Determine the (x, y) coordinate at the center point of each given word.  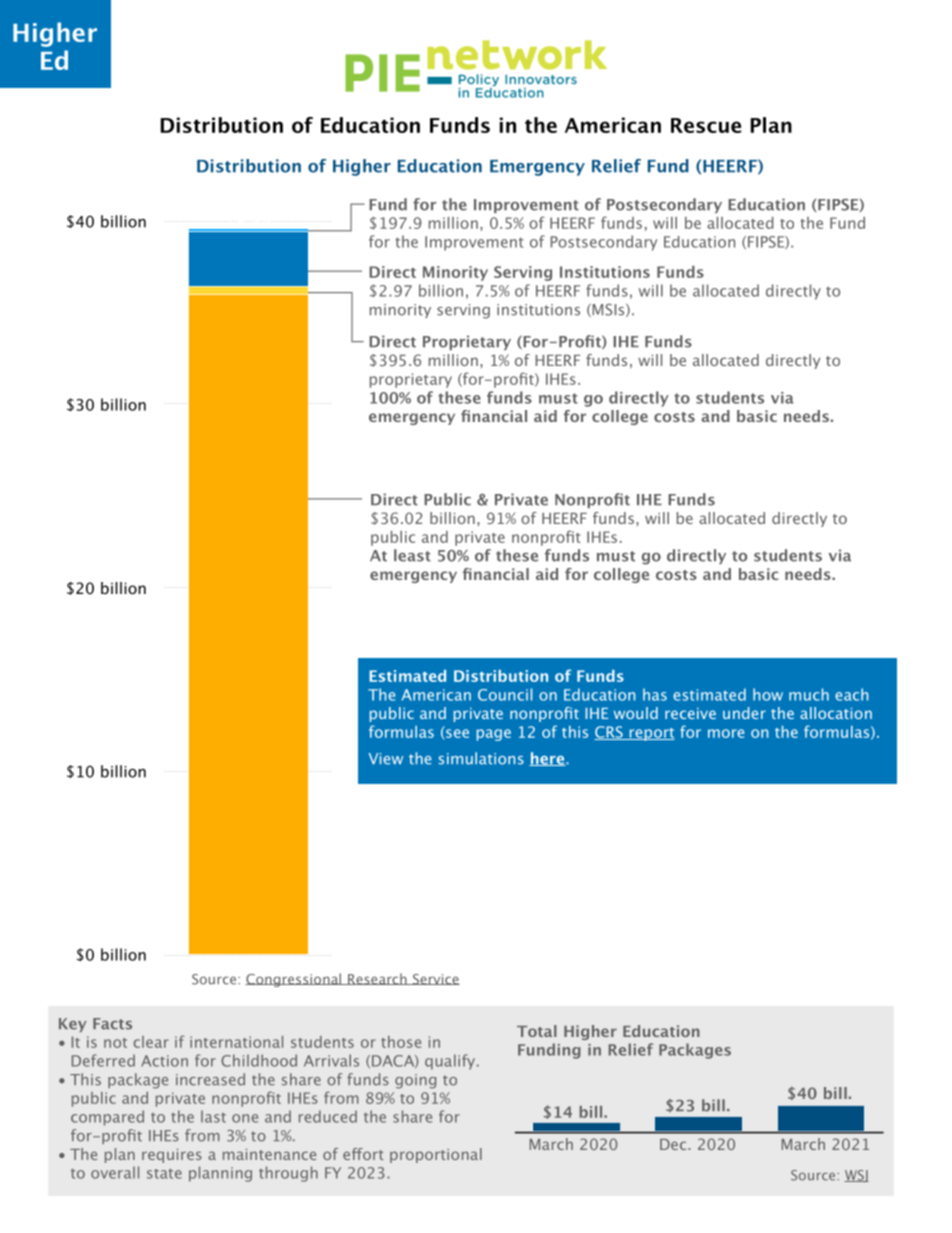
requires (172, 1156)
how (768, 694)
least (412, 555)
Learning (411, 395)
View (386, 759)
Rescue (706, 125)
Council (505, 694)
